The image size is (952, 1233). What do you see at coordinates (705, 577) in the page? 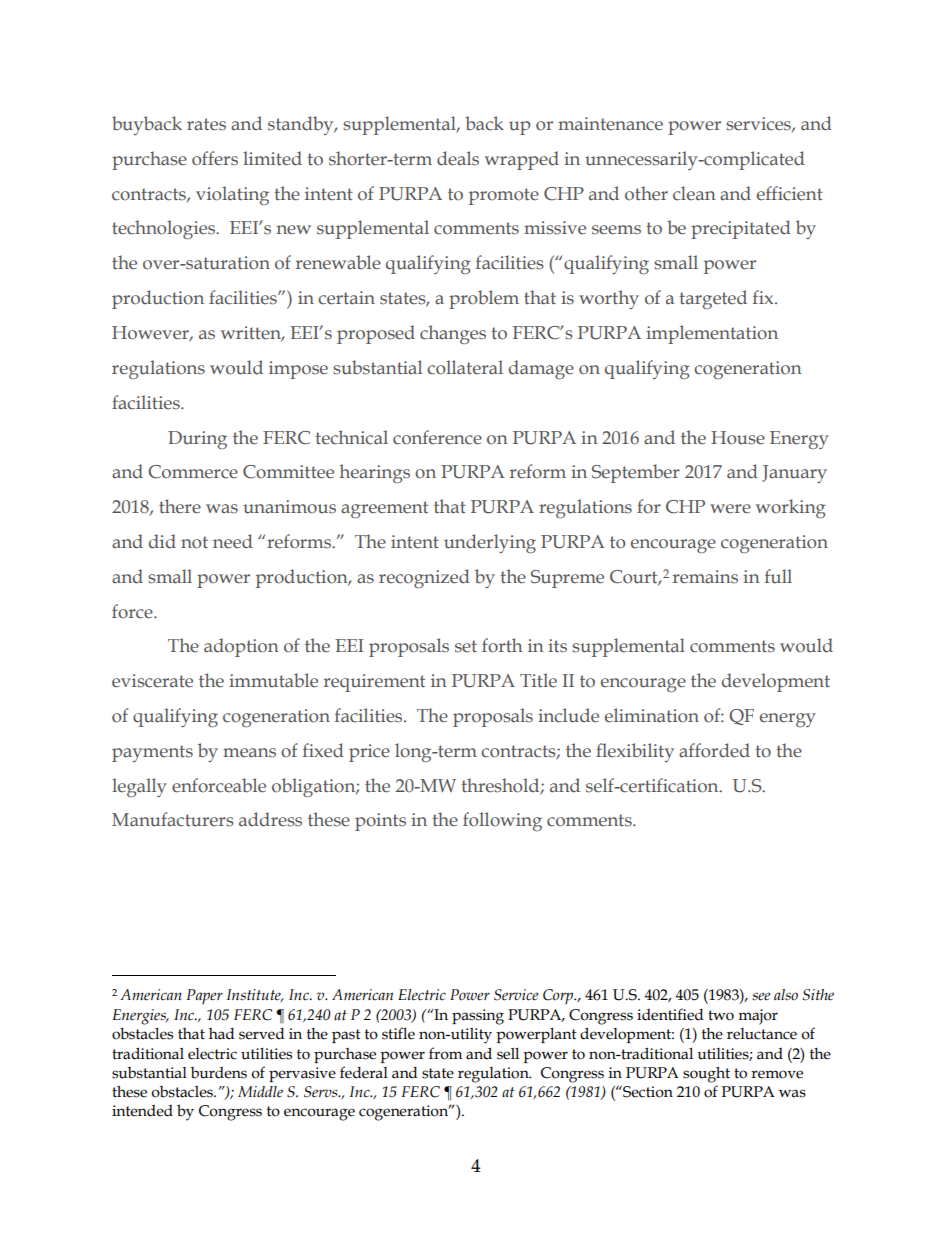
I see `remains` at bounding box center [705, 577].
